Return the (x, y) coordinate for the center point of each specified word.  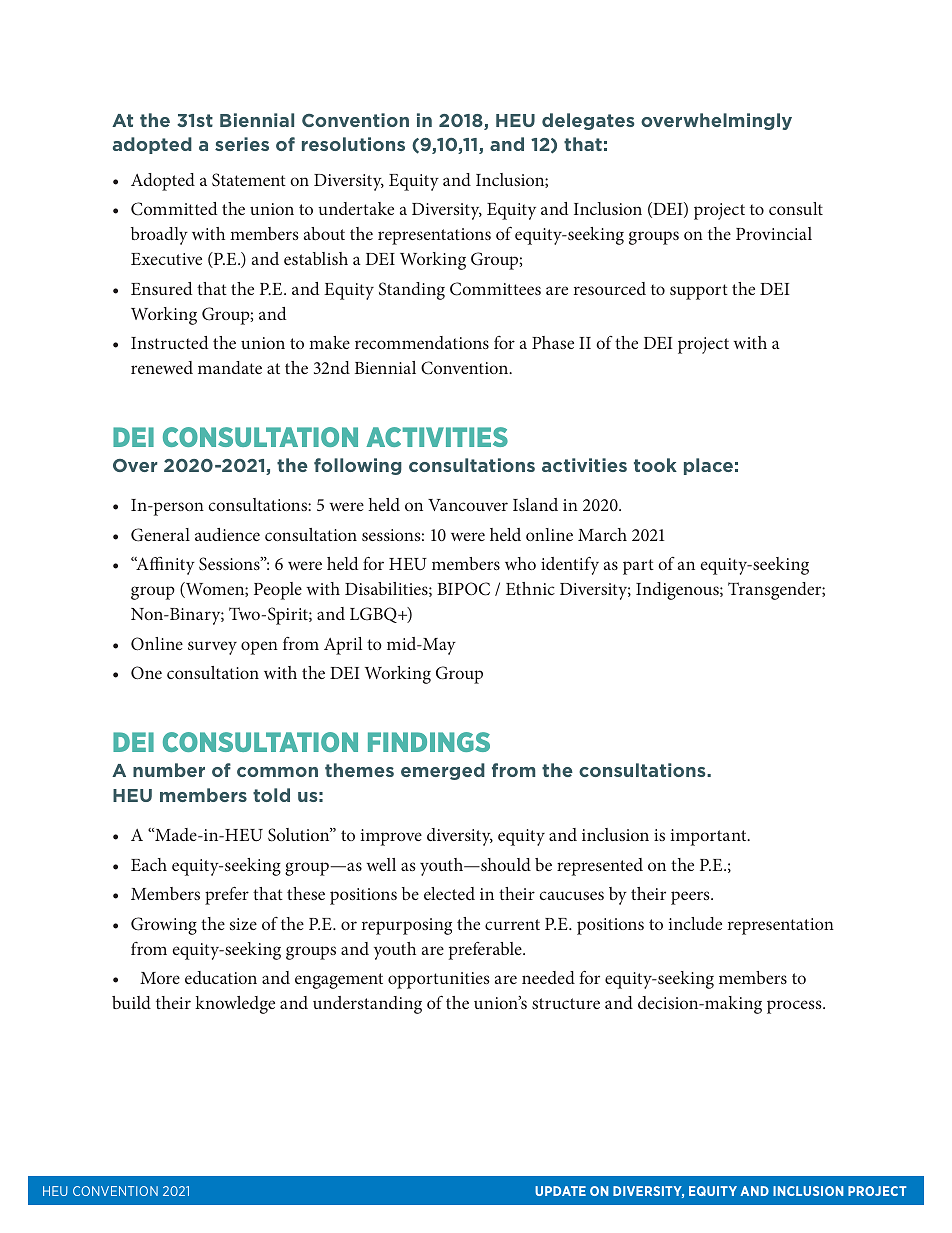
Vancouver (468, 505)
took (655, 465)
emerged (443, 771)
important (710, 837)
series (242, 144)
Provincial (774, 233)
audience (227, 534)
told (271, 795)
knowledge (235, 1005)
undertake (356, 208)
